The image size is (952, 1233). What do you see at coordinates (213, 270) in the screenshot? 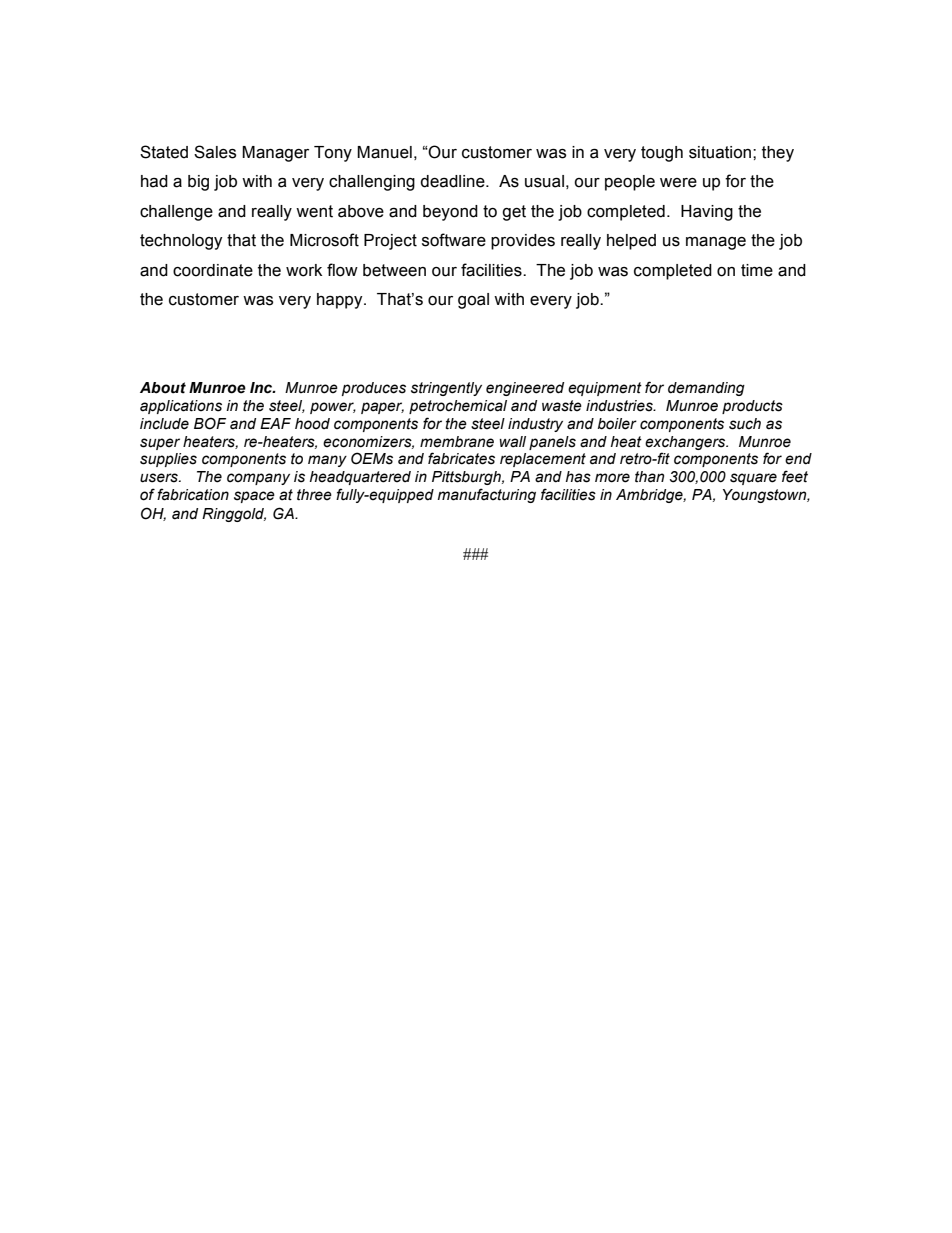
I see `coordinate` at bounding box center [213, 270].
